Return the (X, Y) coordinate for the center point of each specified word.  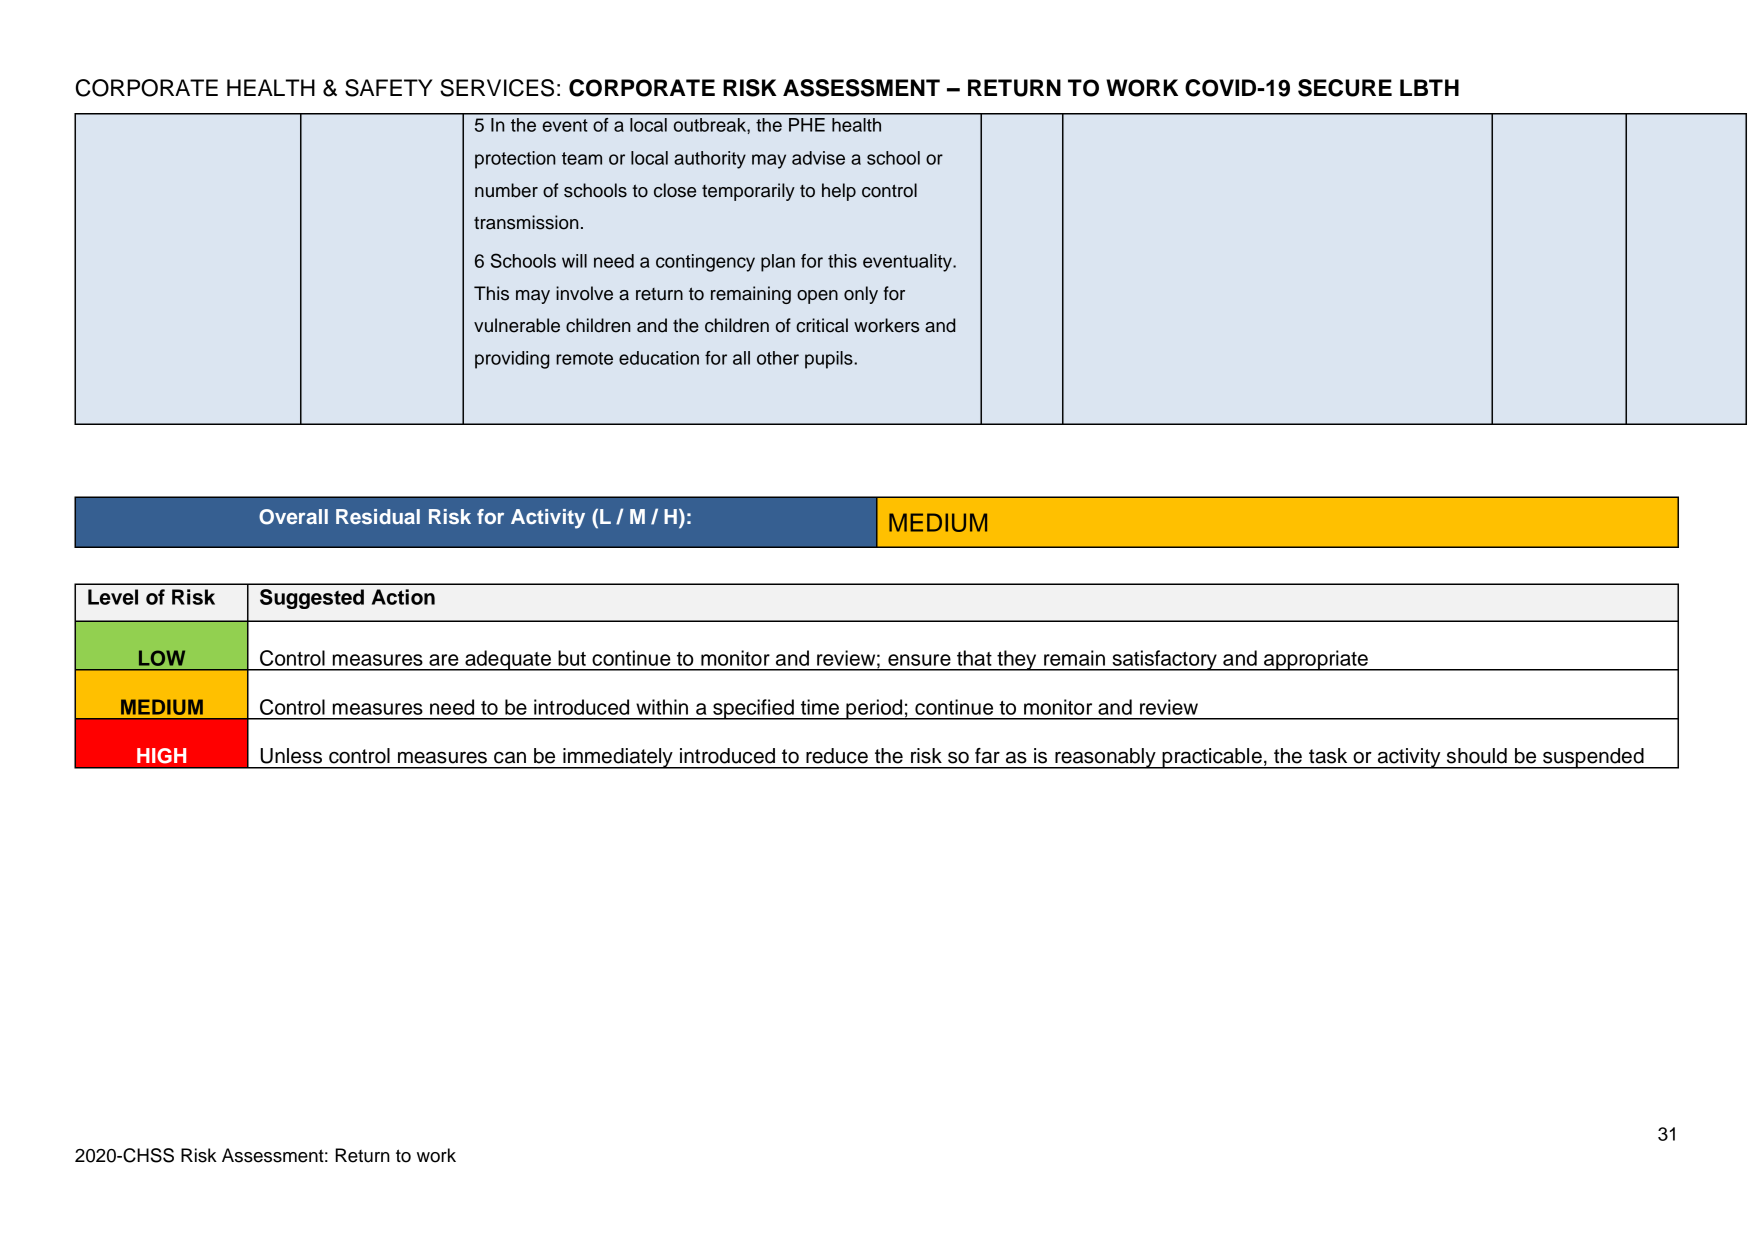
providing (512, 360)
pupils (830, 360)
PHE (807, 125)
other (778, 358)
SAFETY (389, 88)
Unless (291, 756)
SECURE (1345, 88)
